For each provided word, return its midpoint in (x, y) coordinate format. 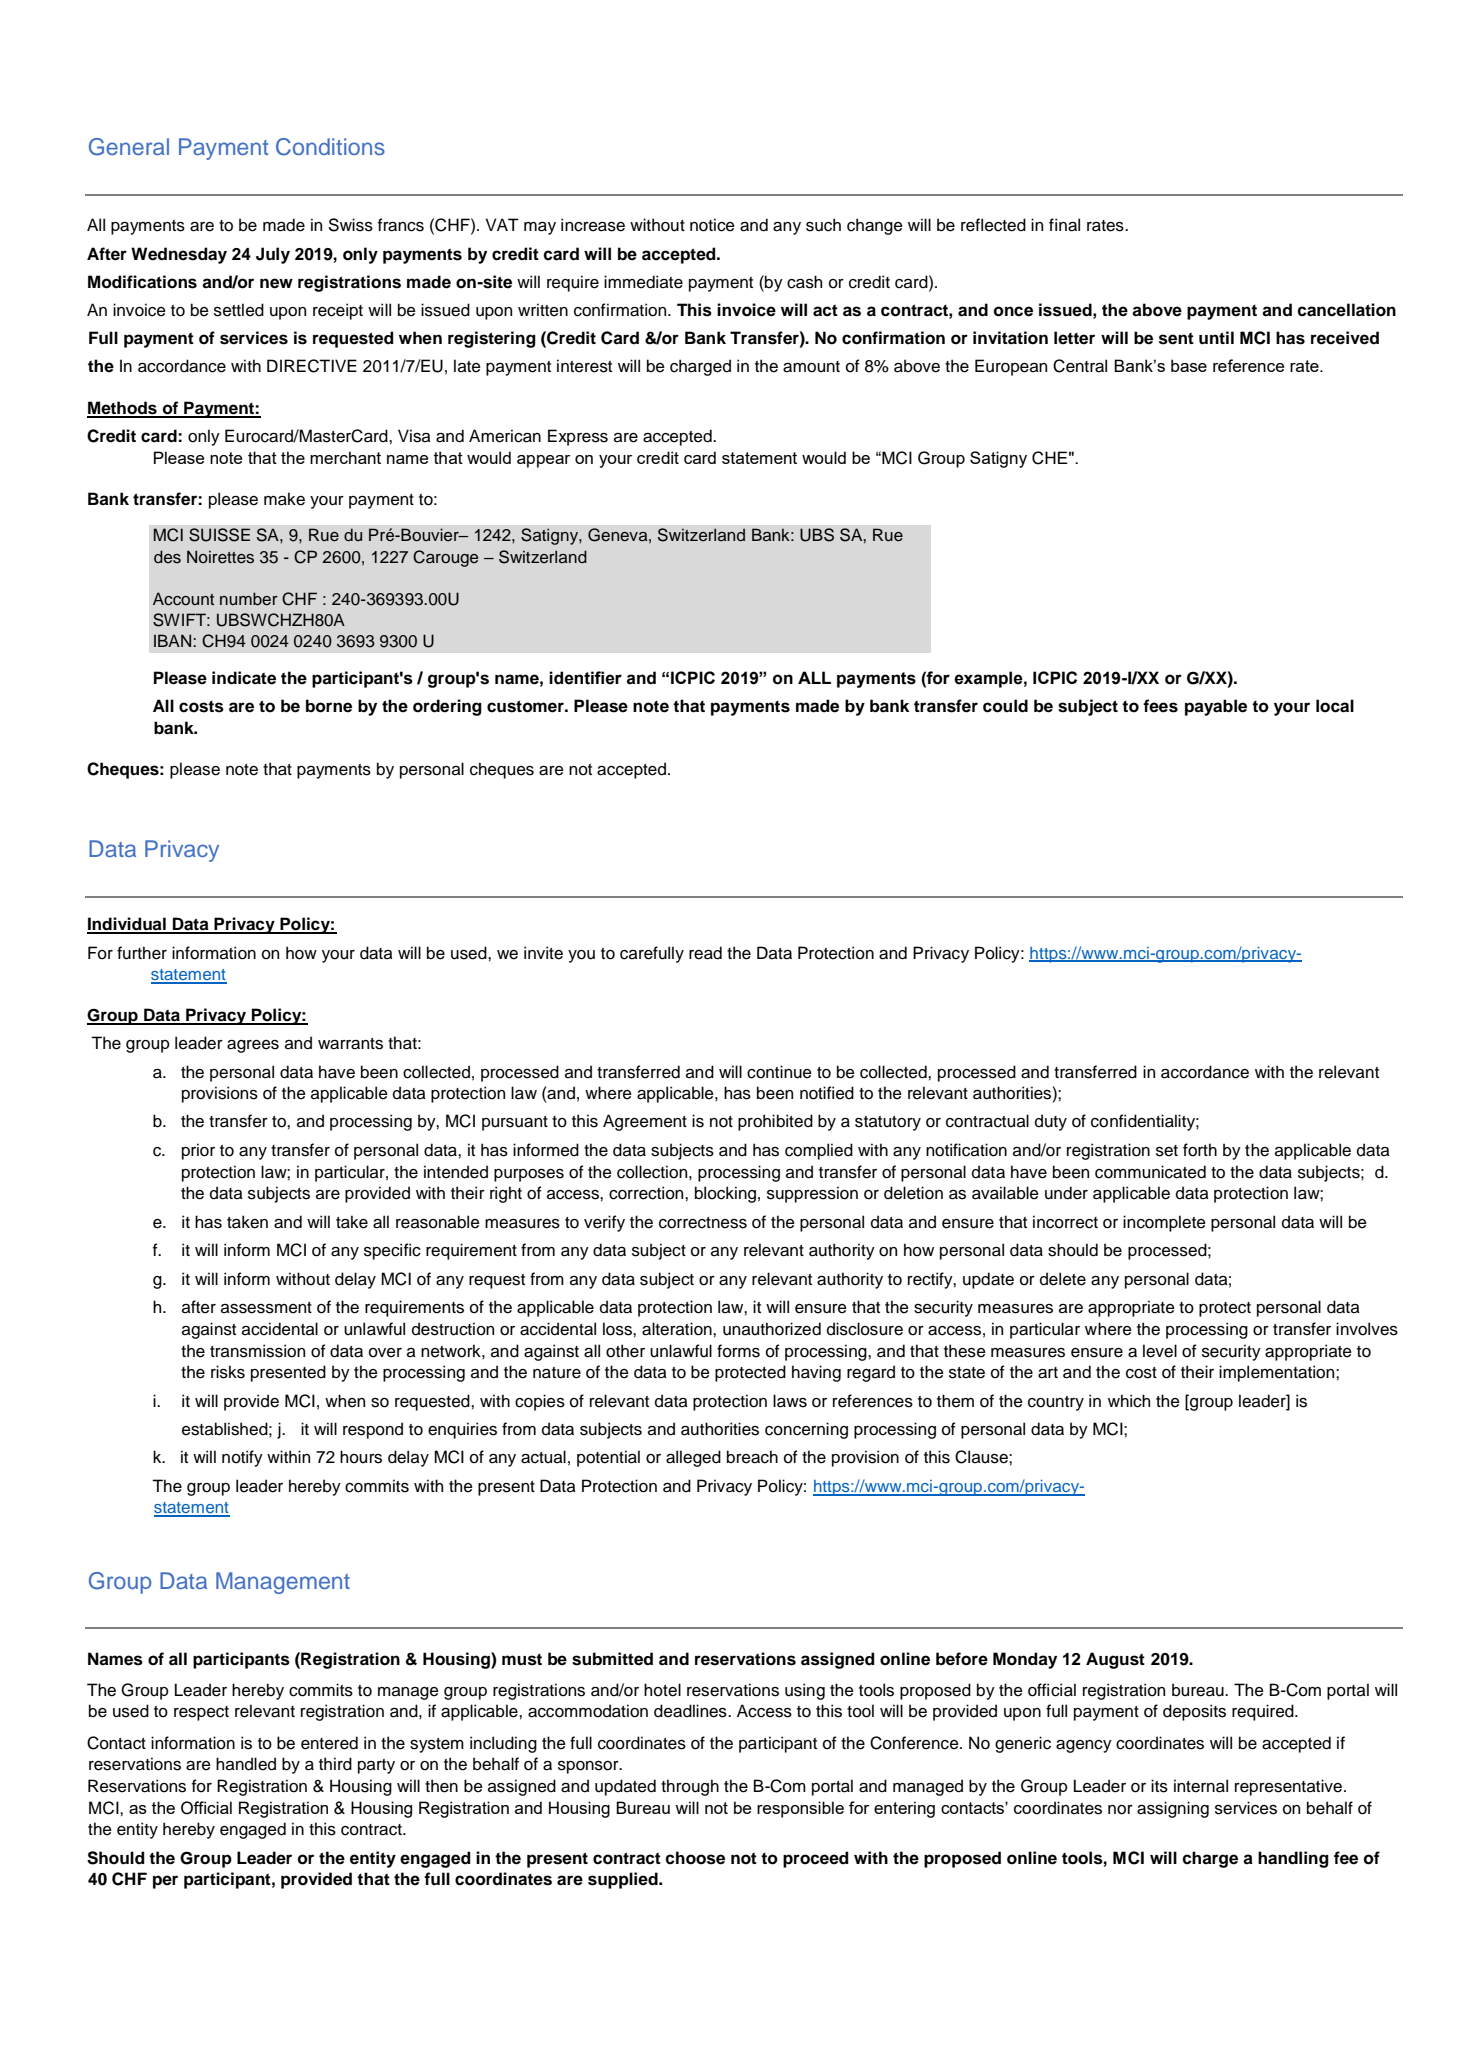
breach (752, 1457)
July (273, 255)
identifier (585, 678)
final (1064, 225)
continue (779, 1072)
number (249, 599)
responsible (800, 1809)
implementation (1278, 1373)
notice (712, 225)
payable (1216, 707)
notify (242, 1458)
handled (246, 1764)
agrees (253, 1046)
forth (1200, 1150)
